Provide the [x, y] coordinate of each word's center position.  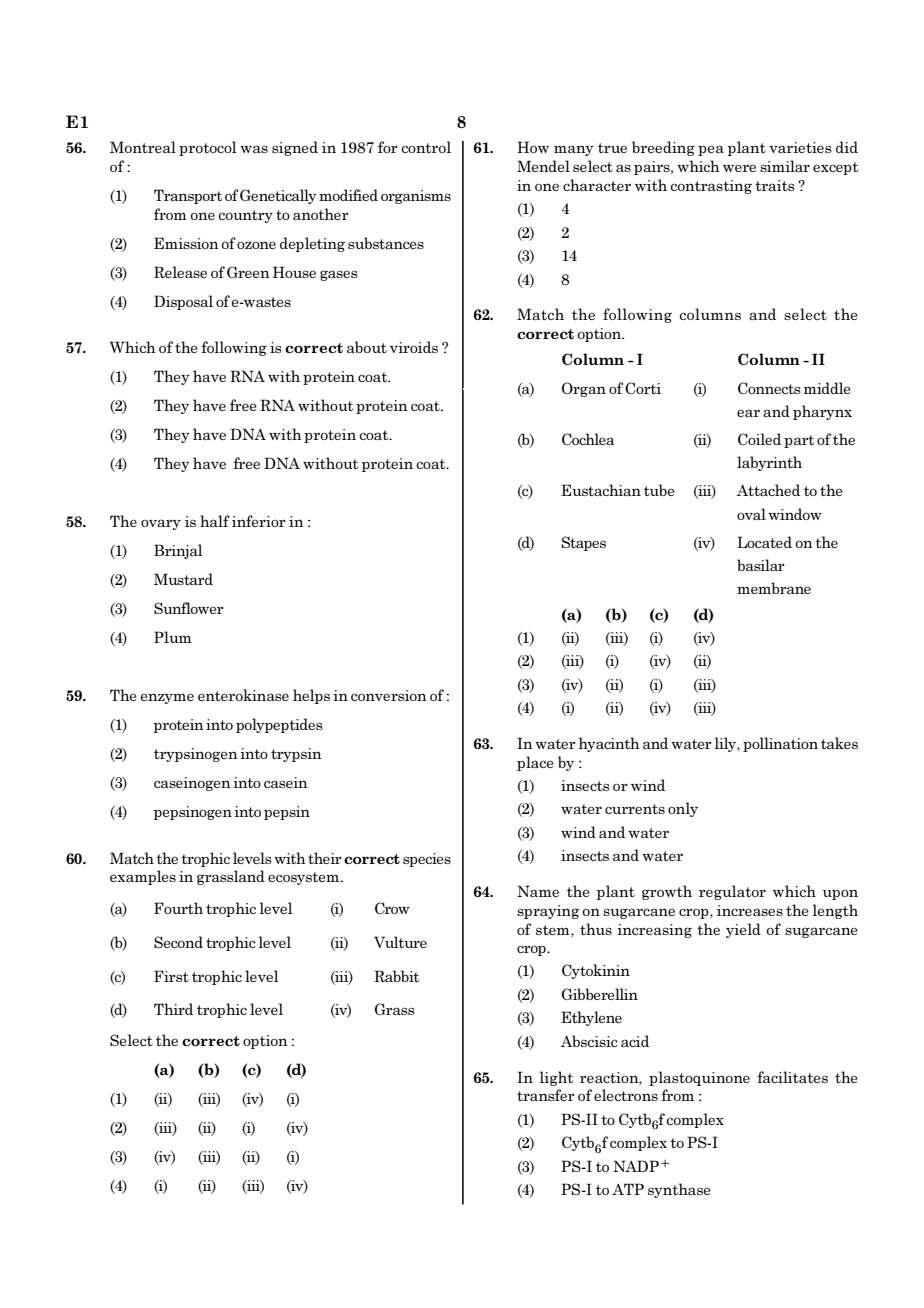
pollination [780, 744]
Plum [173, 637]
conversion [389, 695]
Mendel [543, 166]
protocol [208, 148]
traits [775, 185]
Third [173, 1009]
